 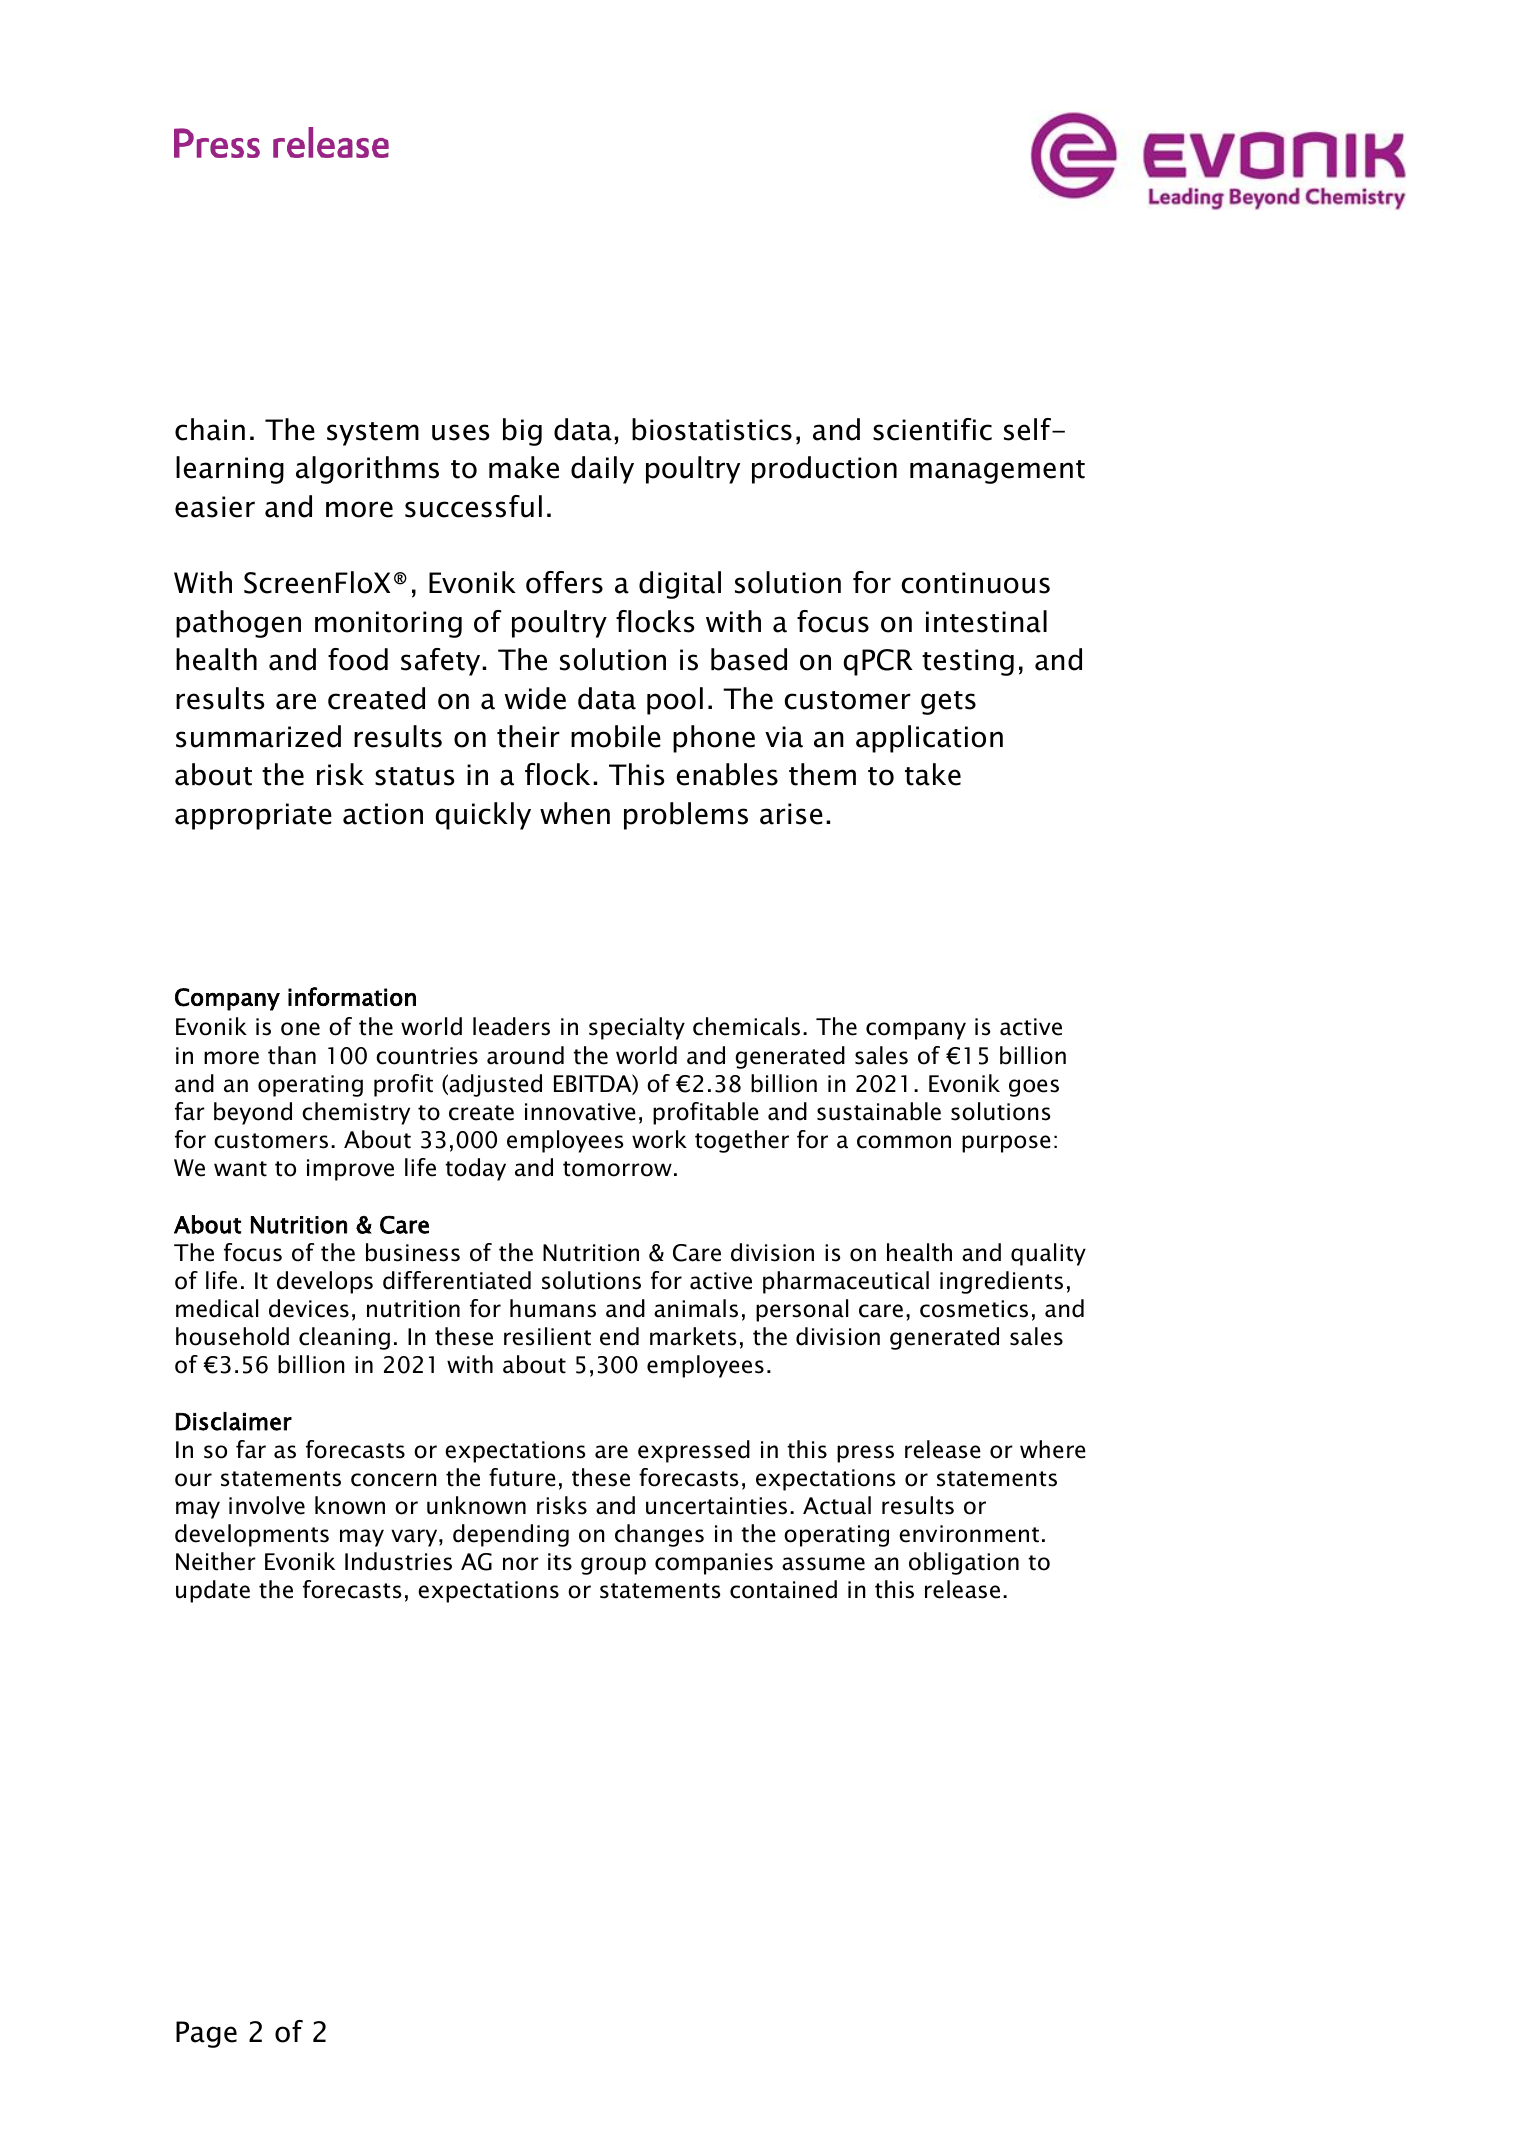 I want to click on cleaning, so click(x=344, y=1338).
